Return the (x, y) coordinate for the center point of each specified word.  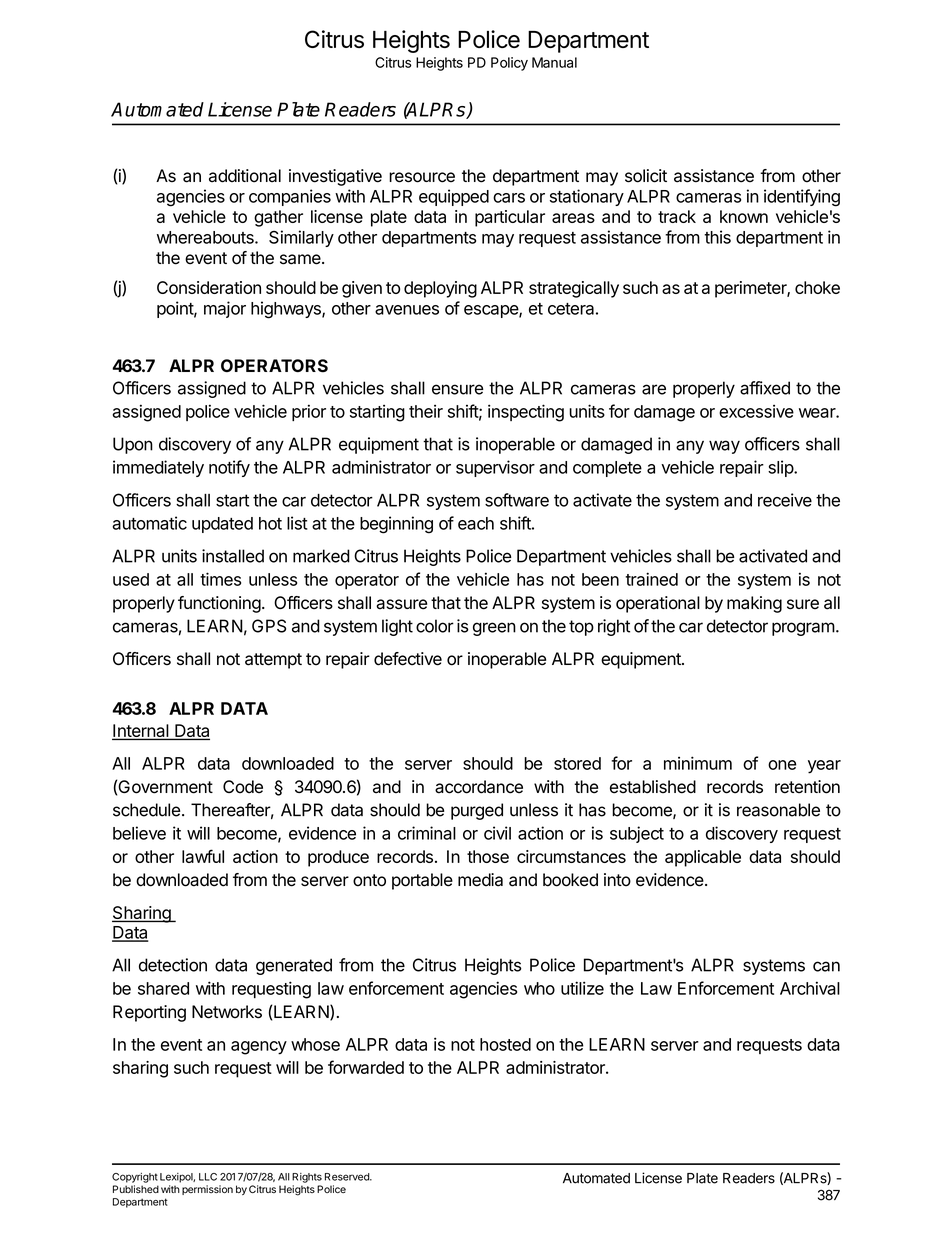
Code (243, 787)
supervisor (495, 468)
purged (477, 811)
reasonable (778, 810)
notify (229, 468)
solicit (646, 176)
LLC (208, 1177)
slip (781, 468)
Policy (509, 64)
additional (245, 176)
